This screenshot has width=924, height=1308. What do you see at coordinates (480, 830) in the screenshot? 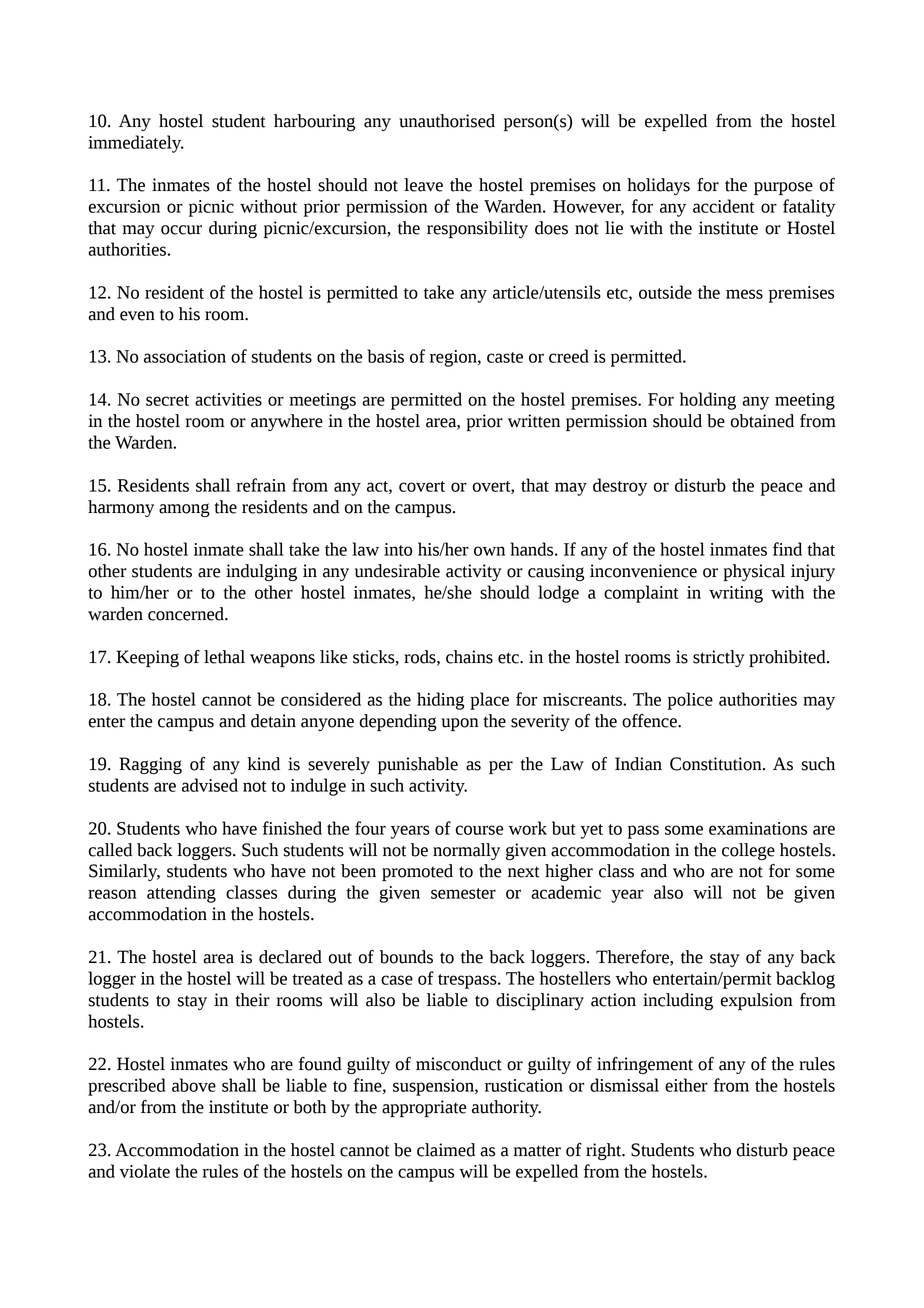
I see `course` at bounding box center [480, 830].
